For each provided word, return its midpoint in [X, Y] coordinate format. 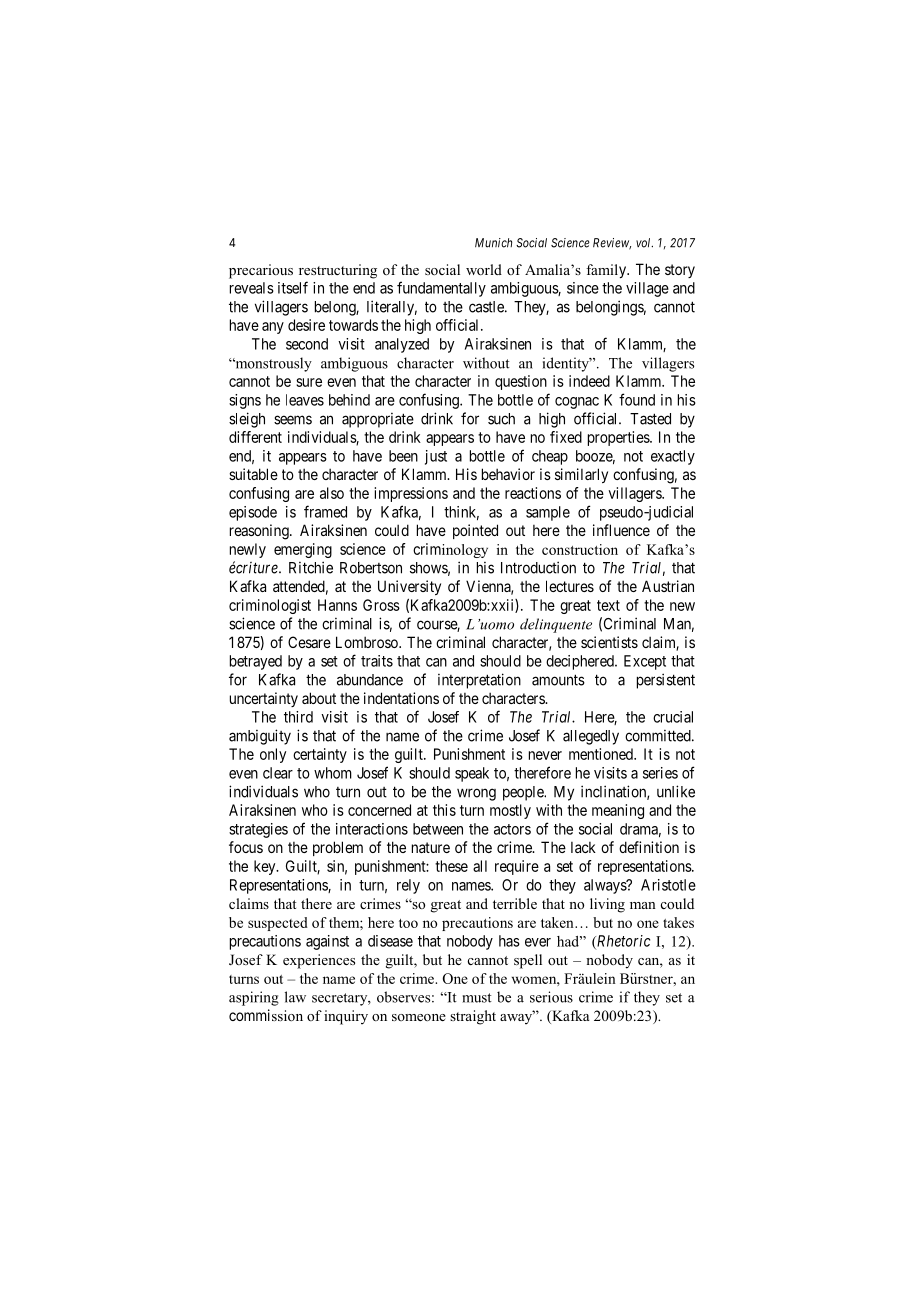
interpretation [479, 681]
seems [293, 420]
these [451, 866]
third [298, 717]
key [266, 867]
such [501, 419]
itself [293, 287]
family [607, 271]
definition [649, 847]
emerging [303, 550]
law [295, 997]
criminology [450, 550]
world [484, 269]
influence [621, 530]
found [637, 399]
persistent [666, 681]
